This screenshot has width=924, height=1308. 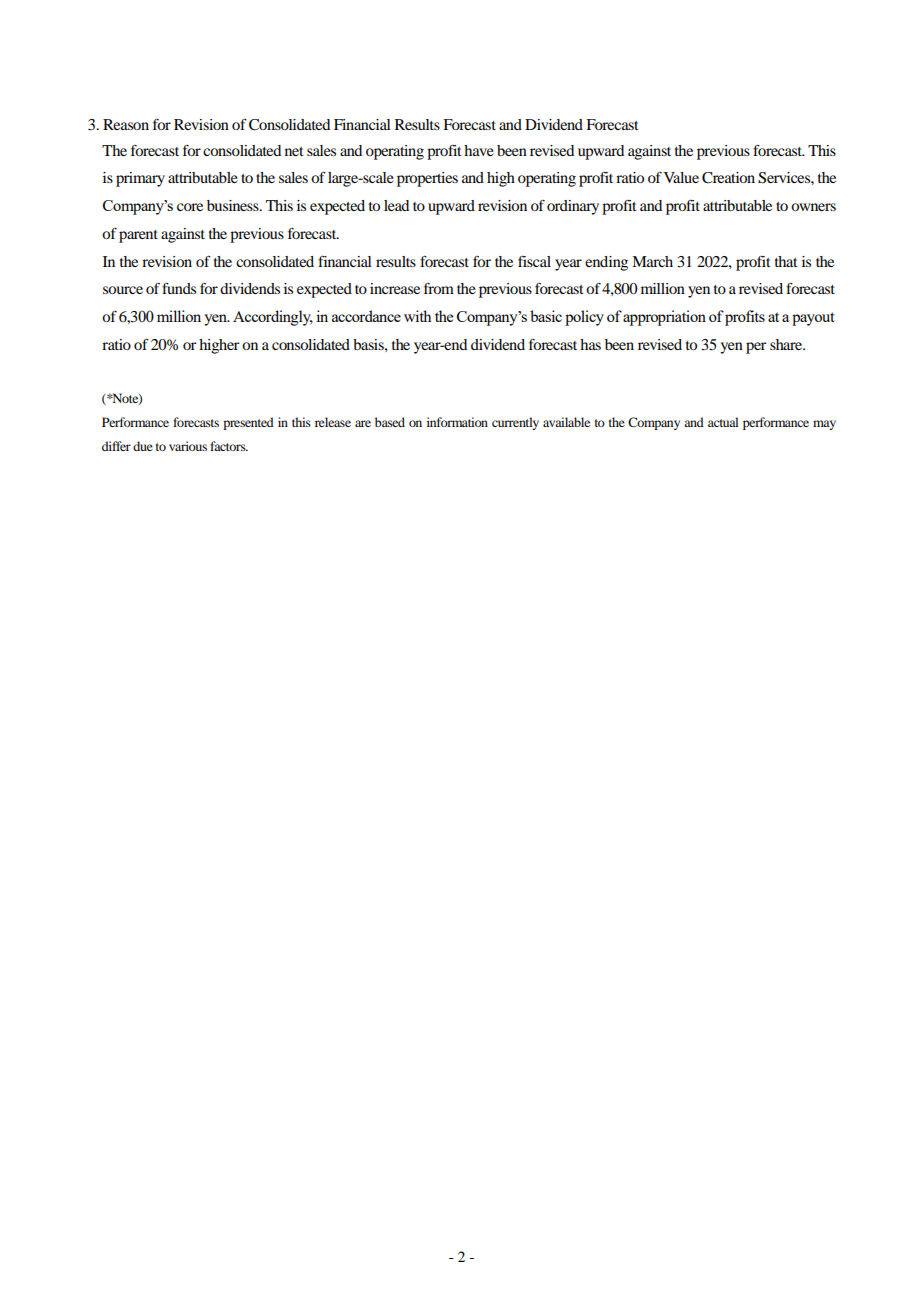 What do you see at coordinates (728, 178) in the screenshot?
I see `Creation` at bounding box center [728, 178].
